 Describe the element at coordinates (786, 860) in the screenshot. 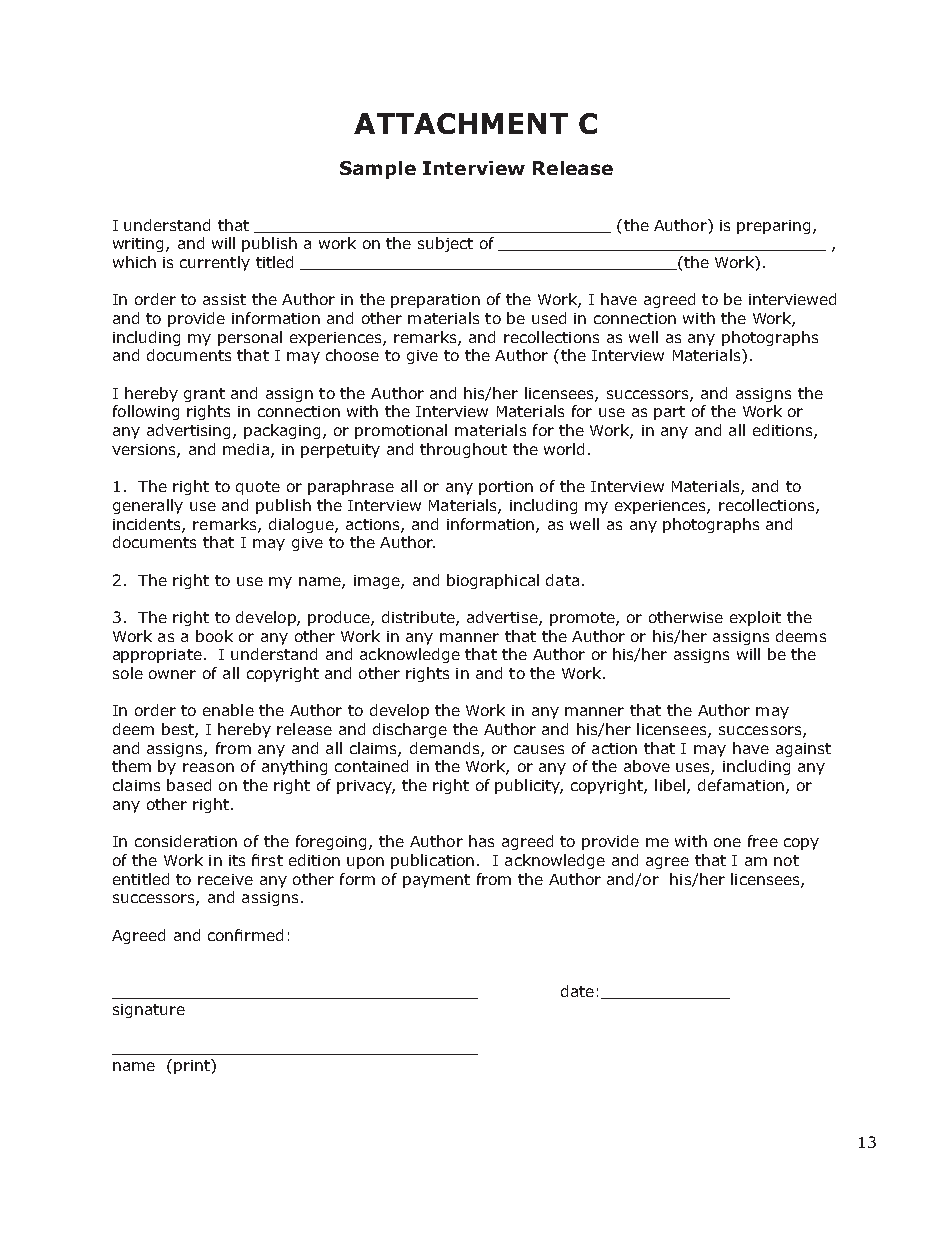

I see `not` at that location.
